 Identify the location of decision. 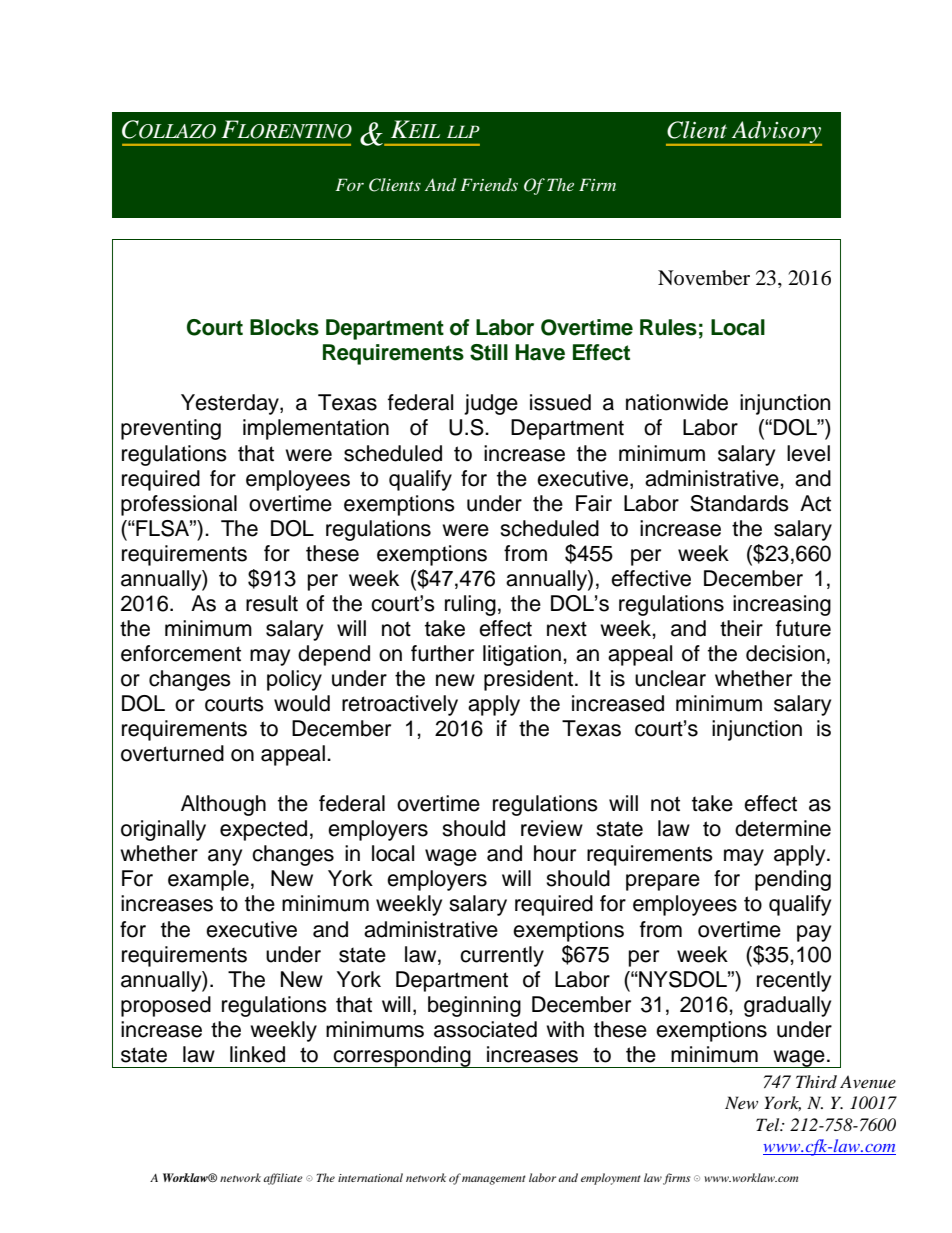
(785, 653).
